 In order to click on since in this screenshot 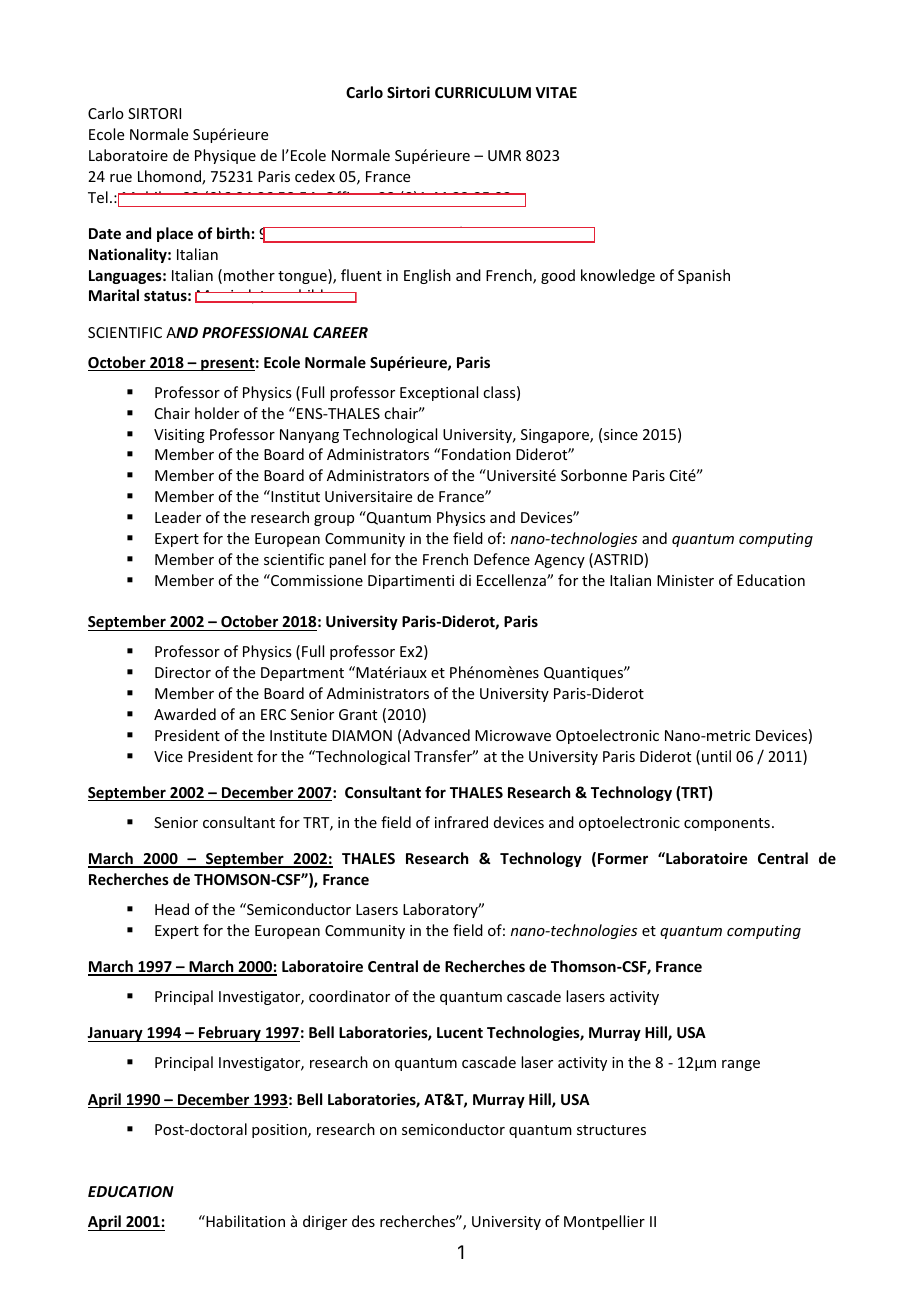, I will do `click(621, 434)`.
